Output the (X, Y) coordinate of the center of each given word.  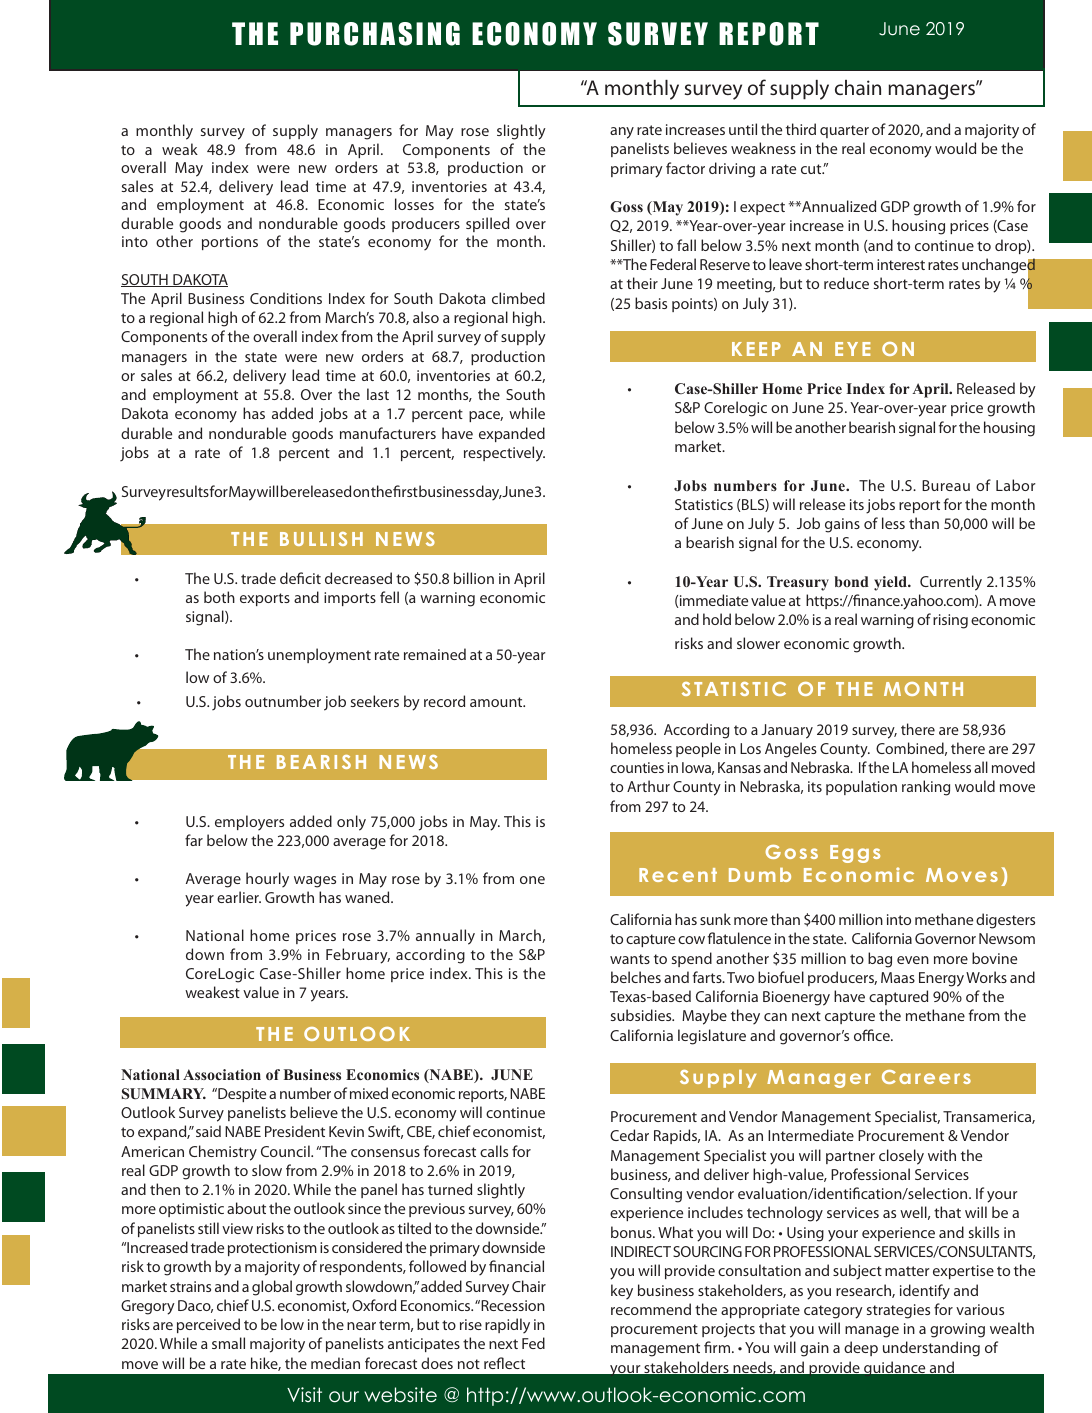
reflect (504, 1363)
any (622, 133)
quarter (844, 131)
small (228, 1343)
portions (230, 243)
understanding (931, 1349)
